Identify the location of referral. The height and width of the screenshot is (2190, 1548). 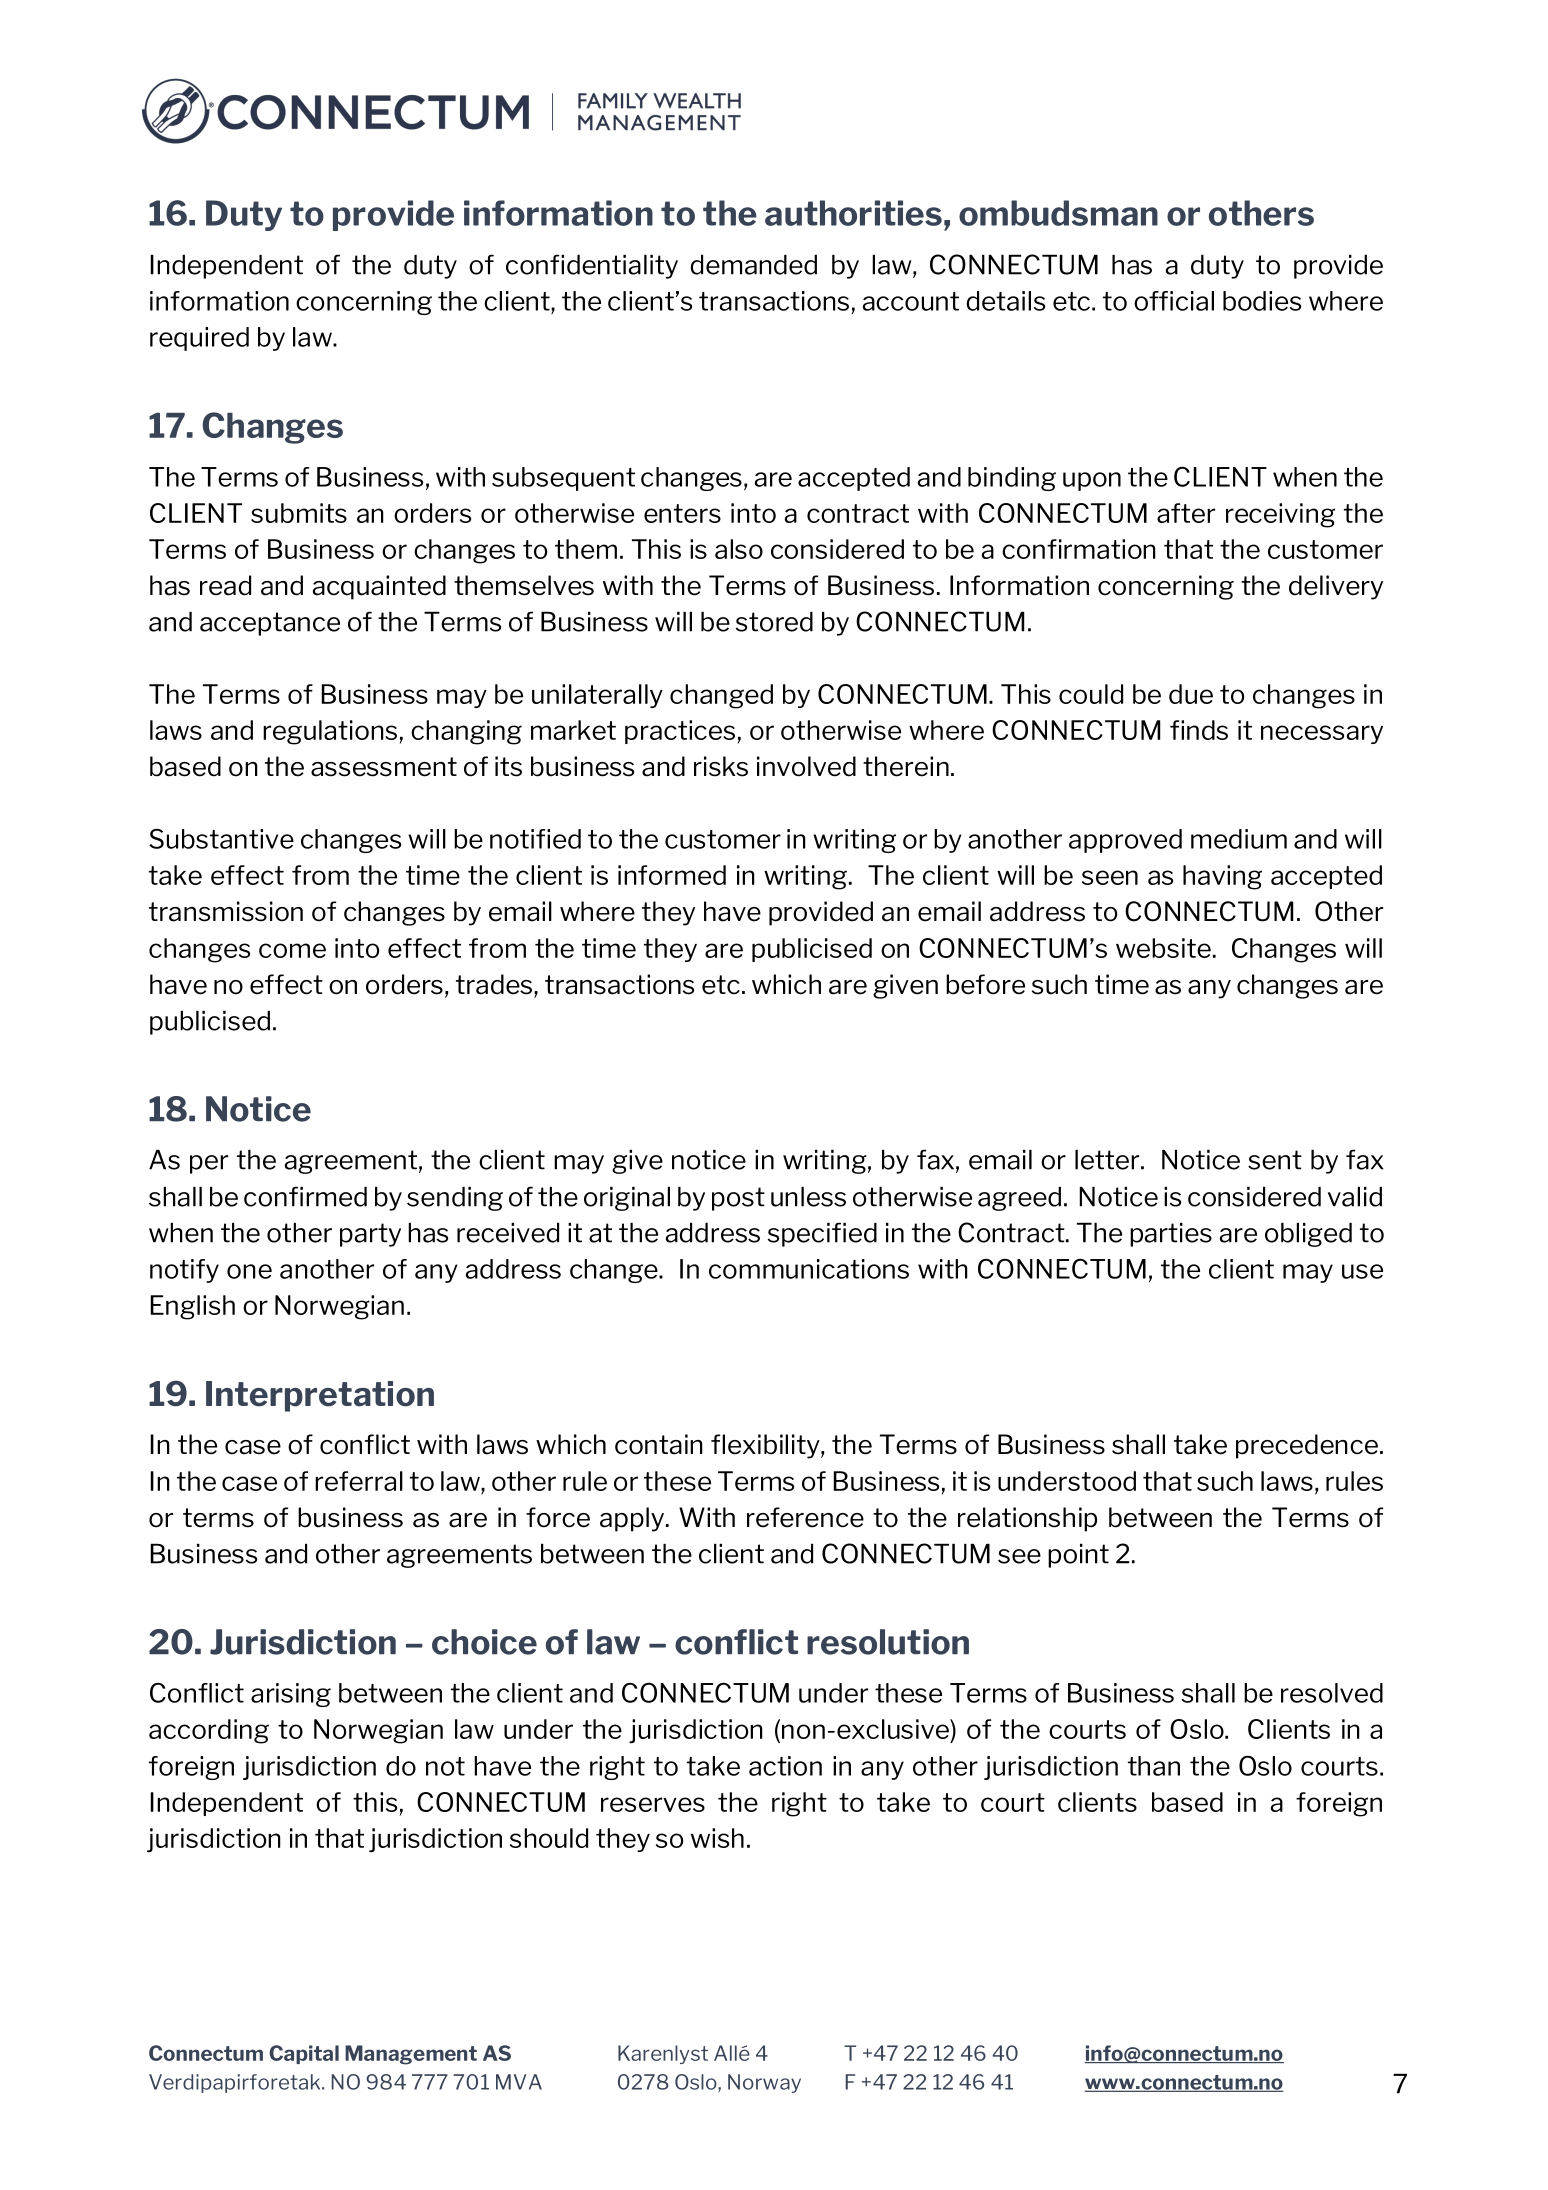
(359, 1481).
